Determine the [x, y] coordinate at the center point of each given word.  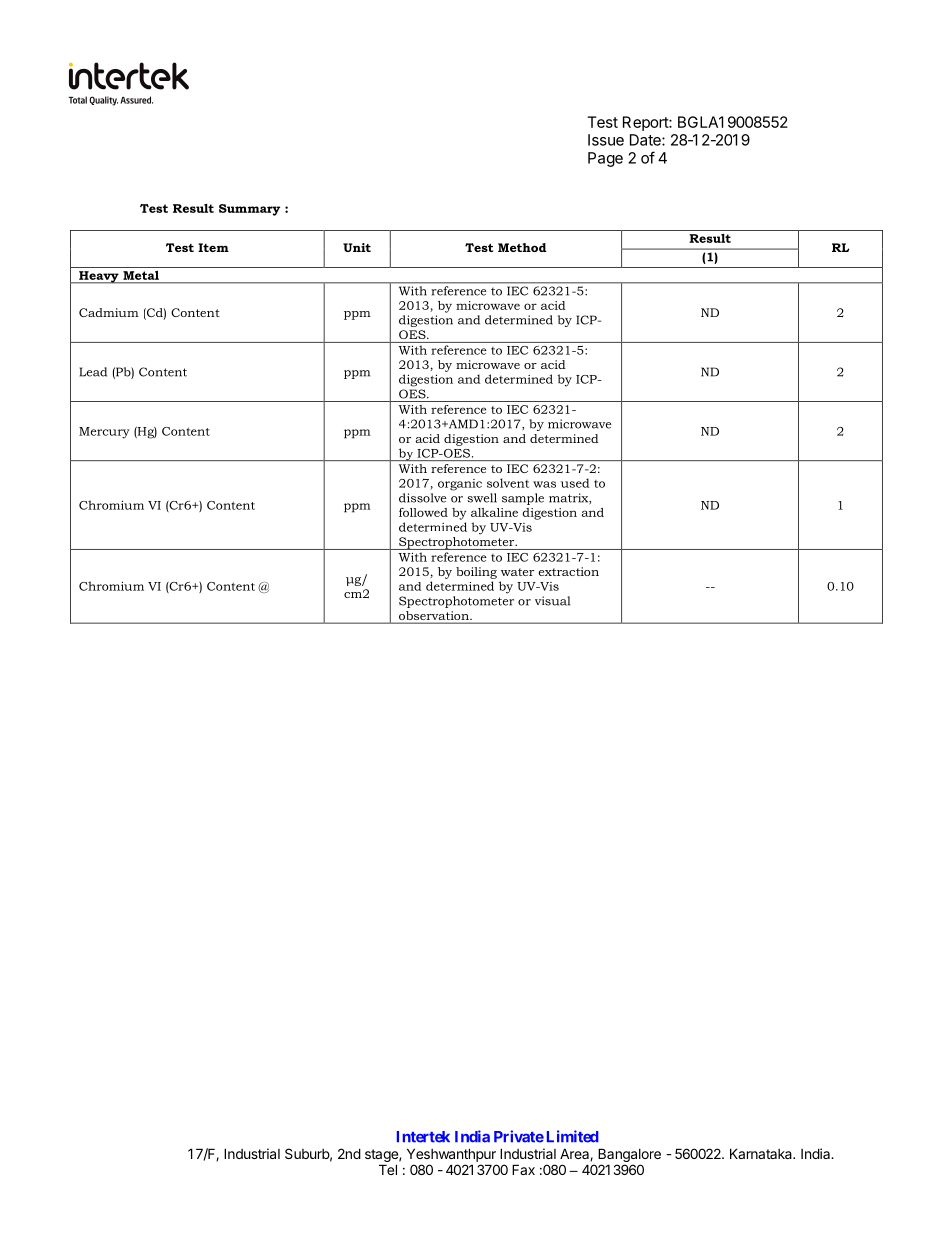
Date [646, 140]
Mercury [104, 433]
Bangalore [629, 1156]
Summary [249, 210]
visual [552, 601]
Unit [357, 247]
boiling [476, 573]
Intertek [423, 1137]
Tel [388, 1169]
